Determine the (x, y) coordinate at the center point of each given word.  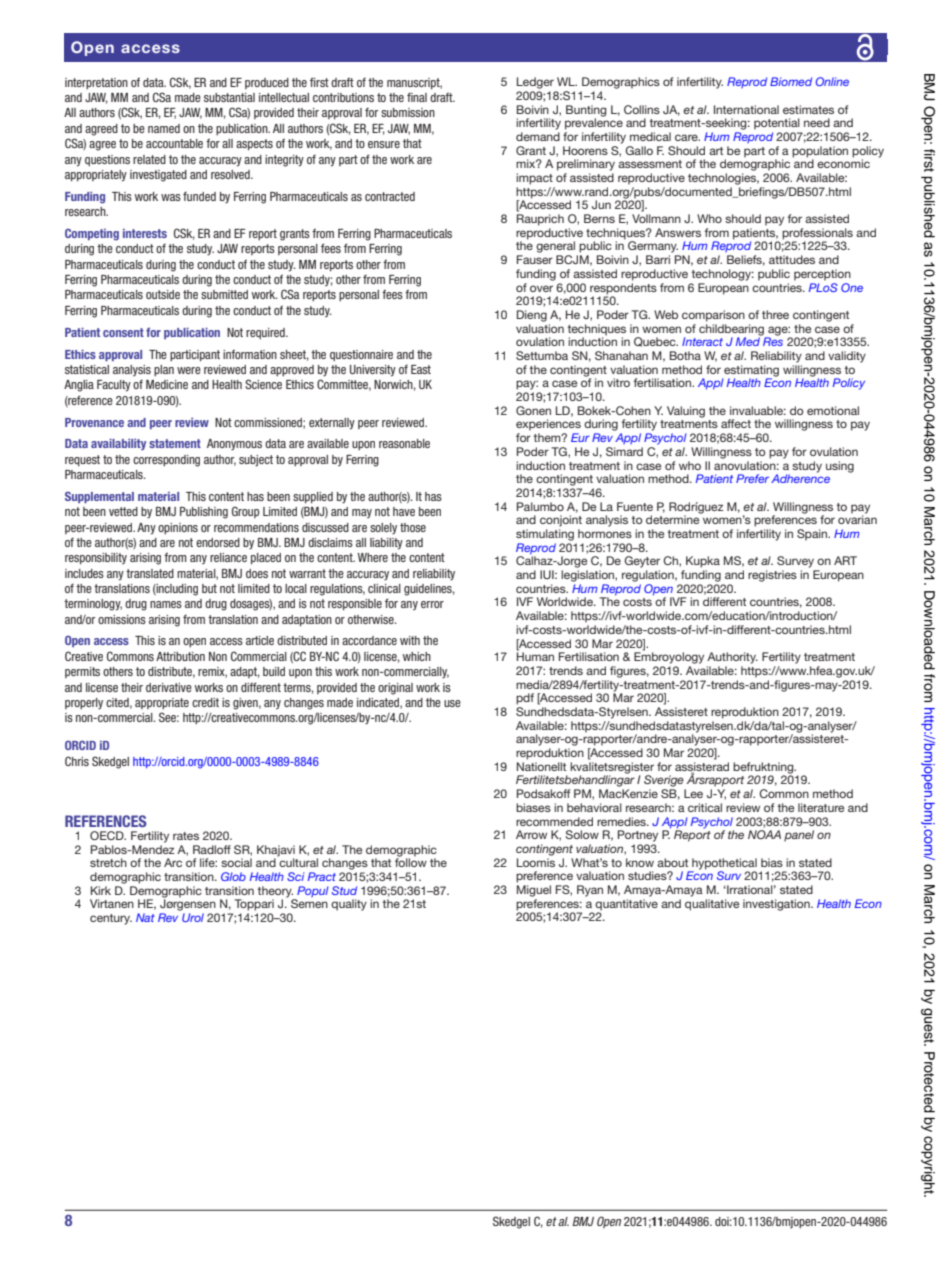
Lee (693, 793)
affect (736, 423)
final (417, 97)
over (541, 288)
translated (150, 573)
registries (772, 576)
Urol (193, 917)
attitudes (792, 259)
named (164, 128)
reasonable (404, 443)
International (746, 109)
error (432, 604)
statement (175, 443)
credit (205, 702)
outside (163, 294)
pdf (525, 699)
